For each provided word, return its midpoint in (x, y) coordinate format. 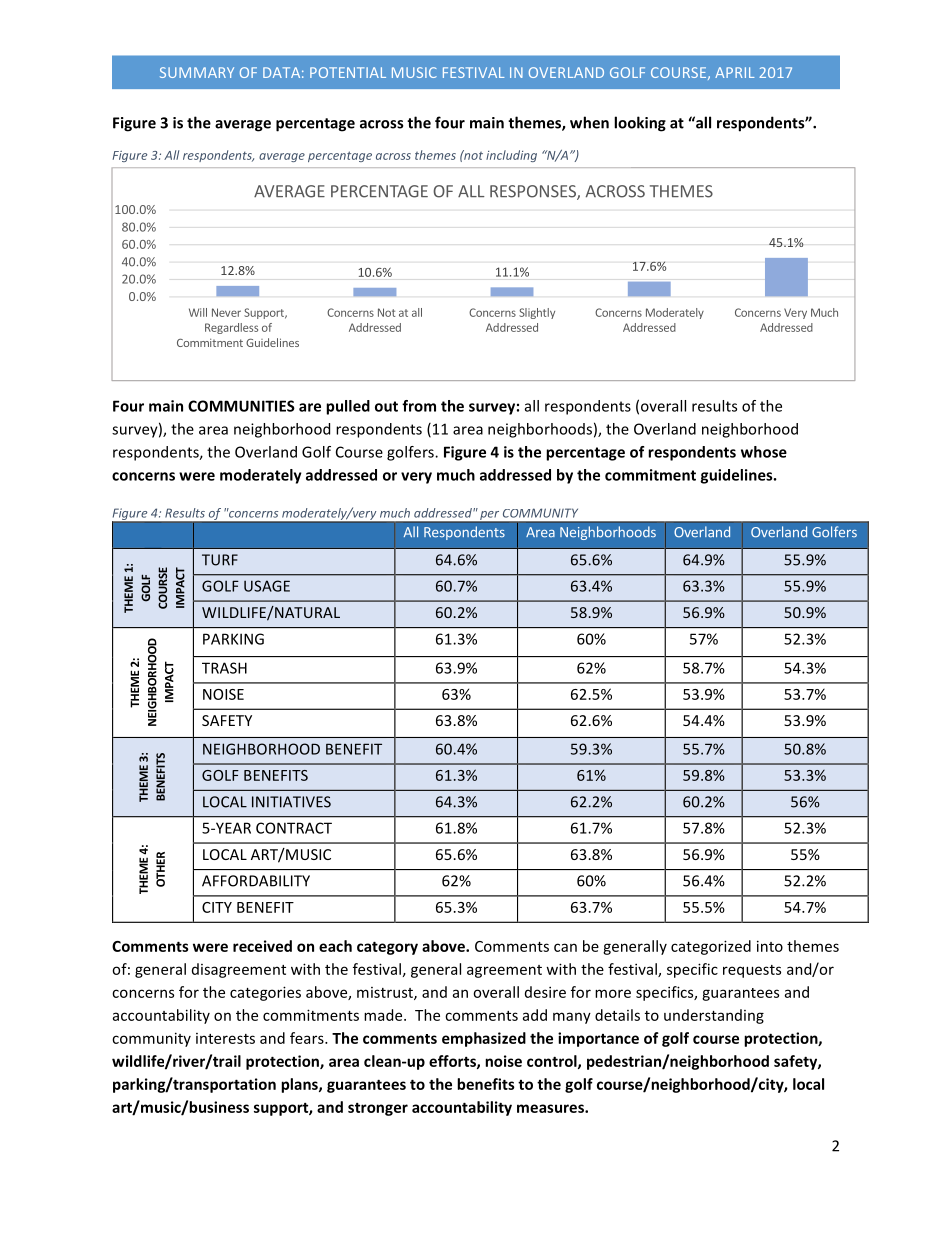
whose (764, 452)
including (511, 156)
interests (225, 1038)
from (419, 406)
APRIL (734, 72)
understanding (714, 1016)
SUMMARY (197, 72)
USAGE (267, 586)
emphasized (484, 1039)
